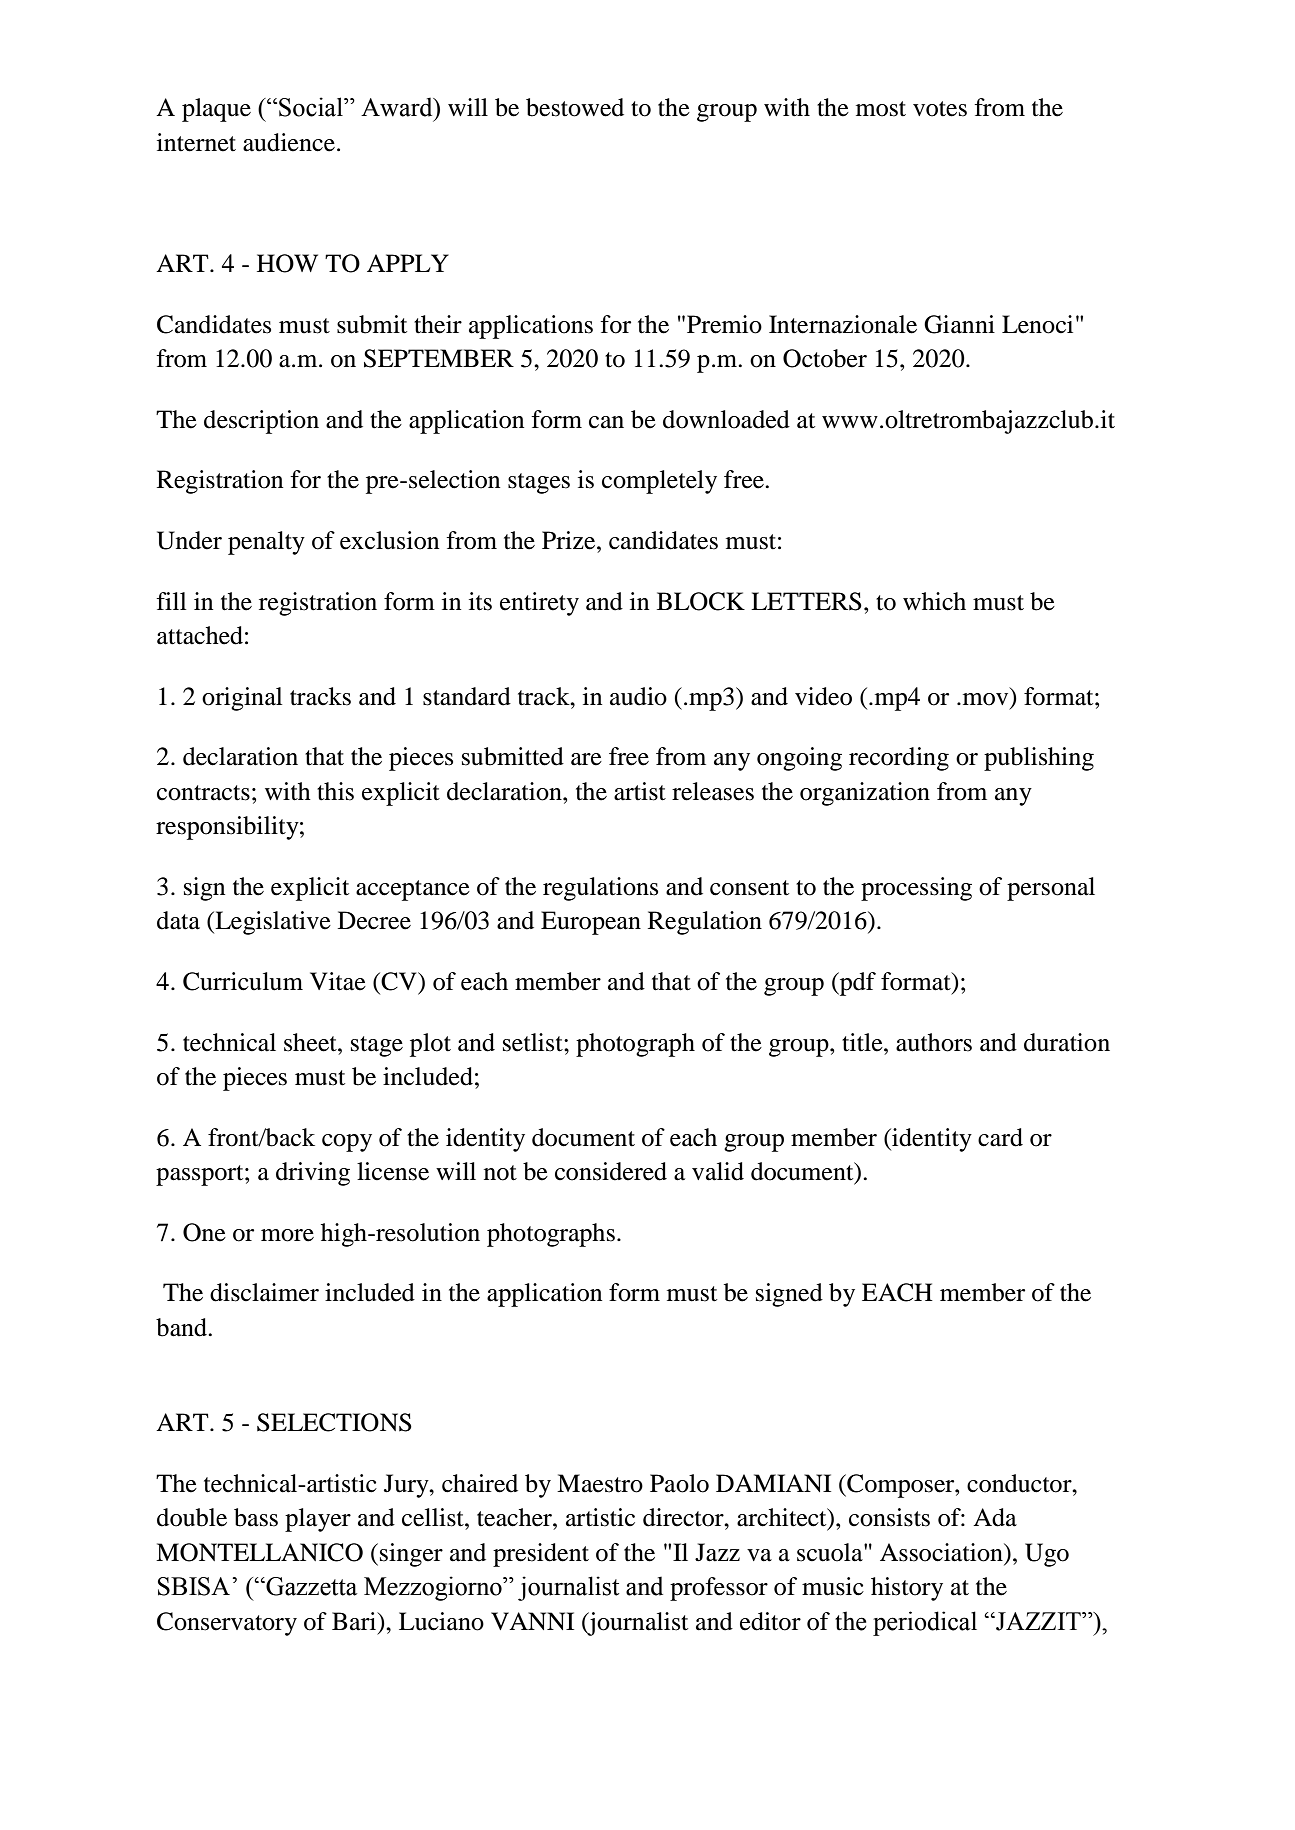 This screenshot has width=1295, height=1830. What do you see at coordinates (272, 923) in the screenshot?
I see `Legislative` at bounding box center [272, 923].
